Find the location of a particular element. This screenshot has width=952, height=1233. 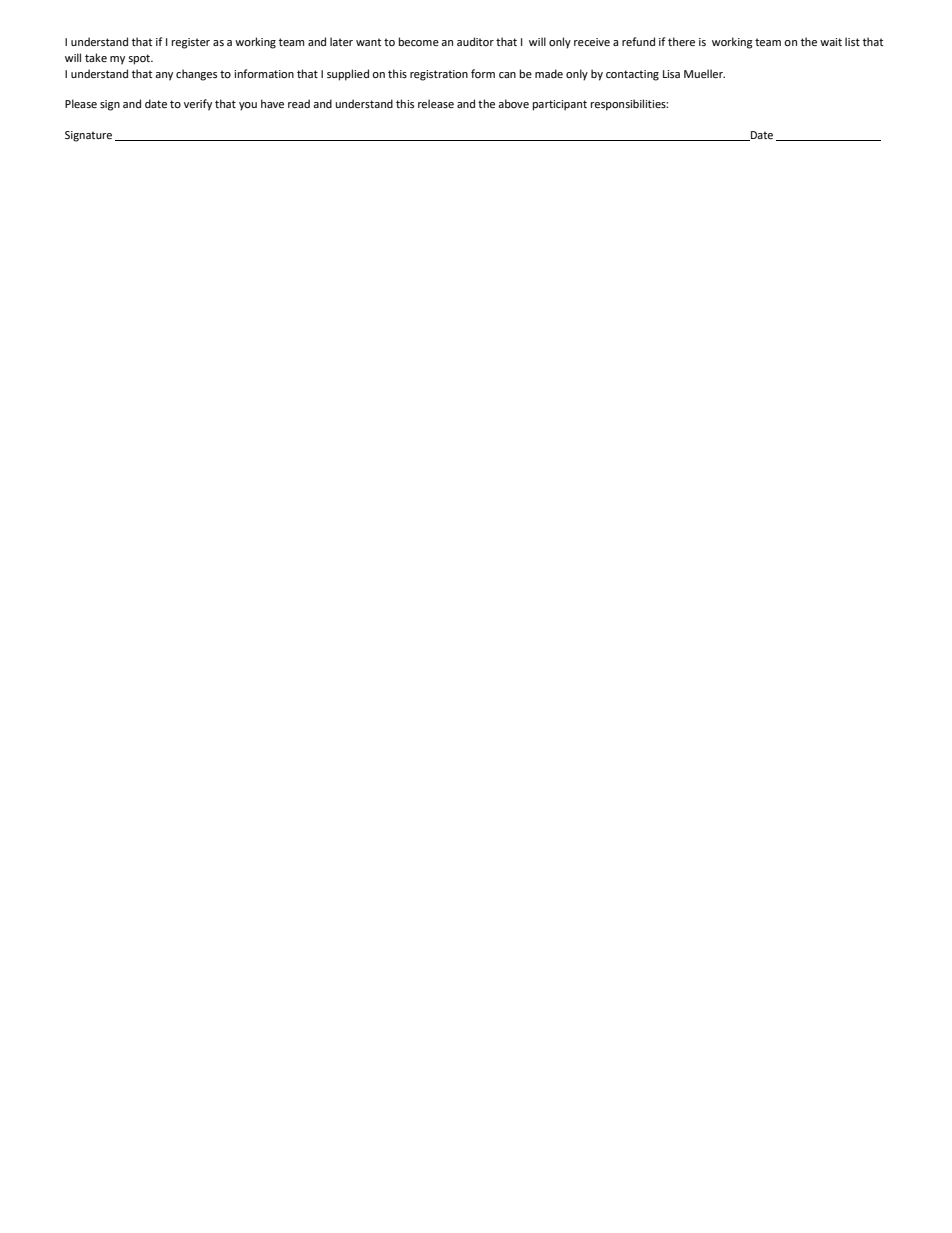

wait is located at coordinates (831, 42).
